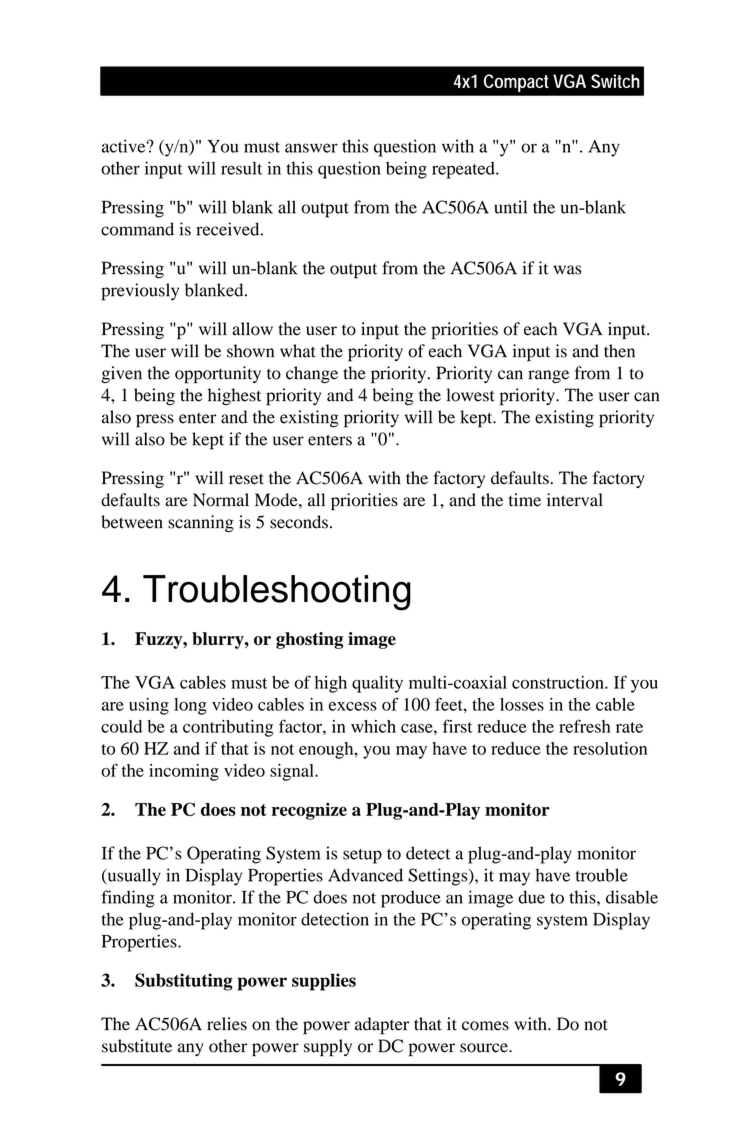 The image size is (742, 1146). Describe the element at coordinates (311, 148) in the screenshot. I see `answer` at that location.
